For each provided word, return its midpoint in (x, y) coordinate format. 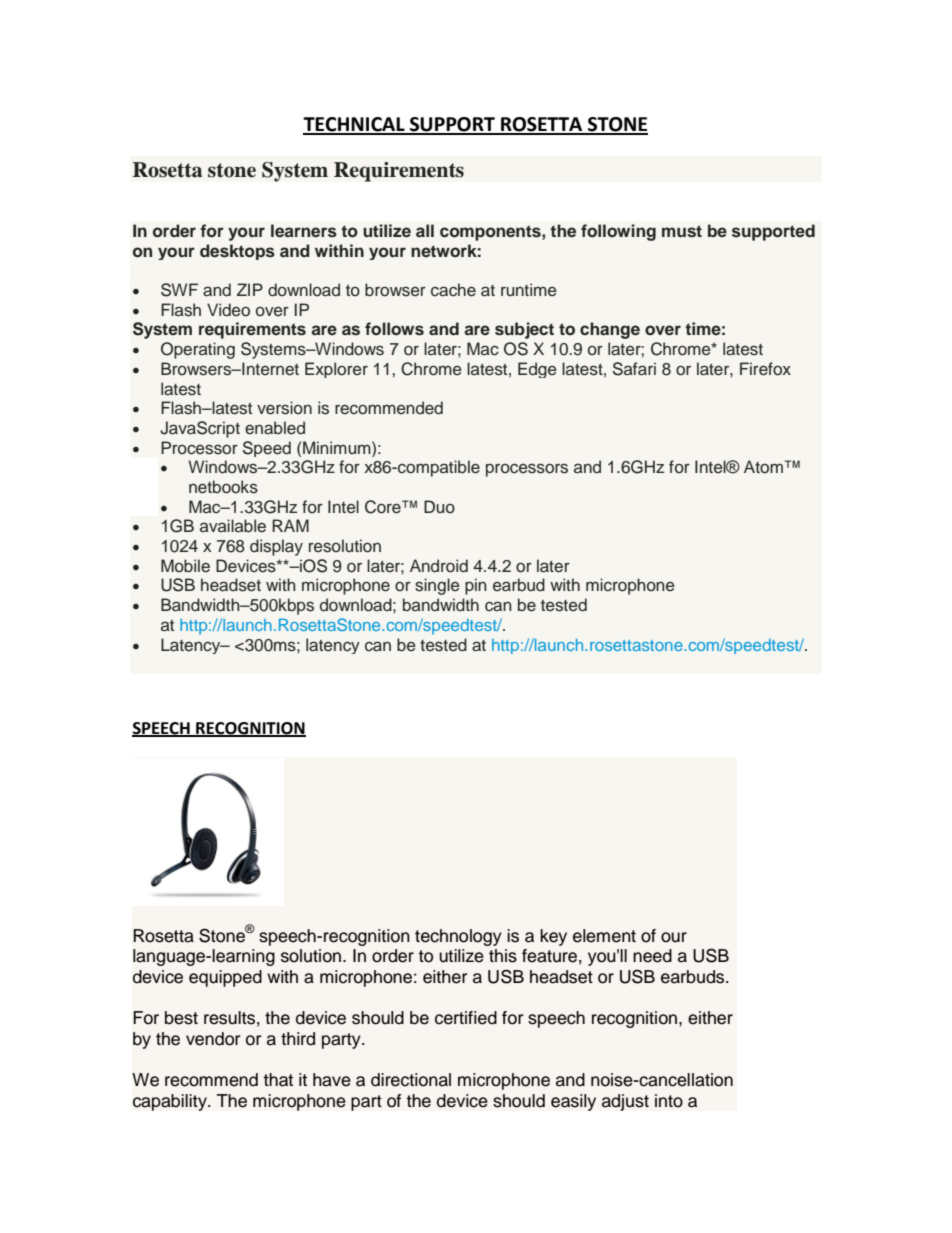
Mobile (185, 566)
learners (304, 231)
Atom (763, 466)
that (278, 1080)
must (682, 231)
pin (475, 586)
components (491, 233)
